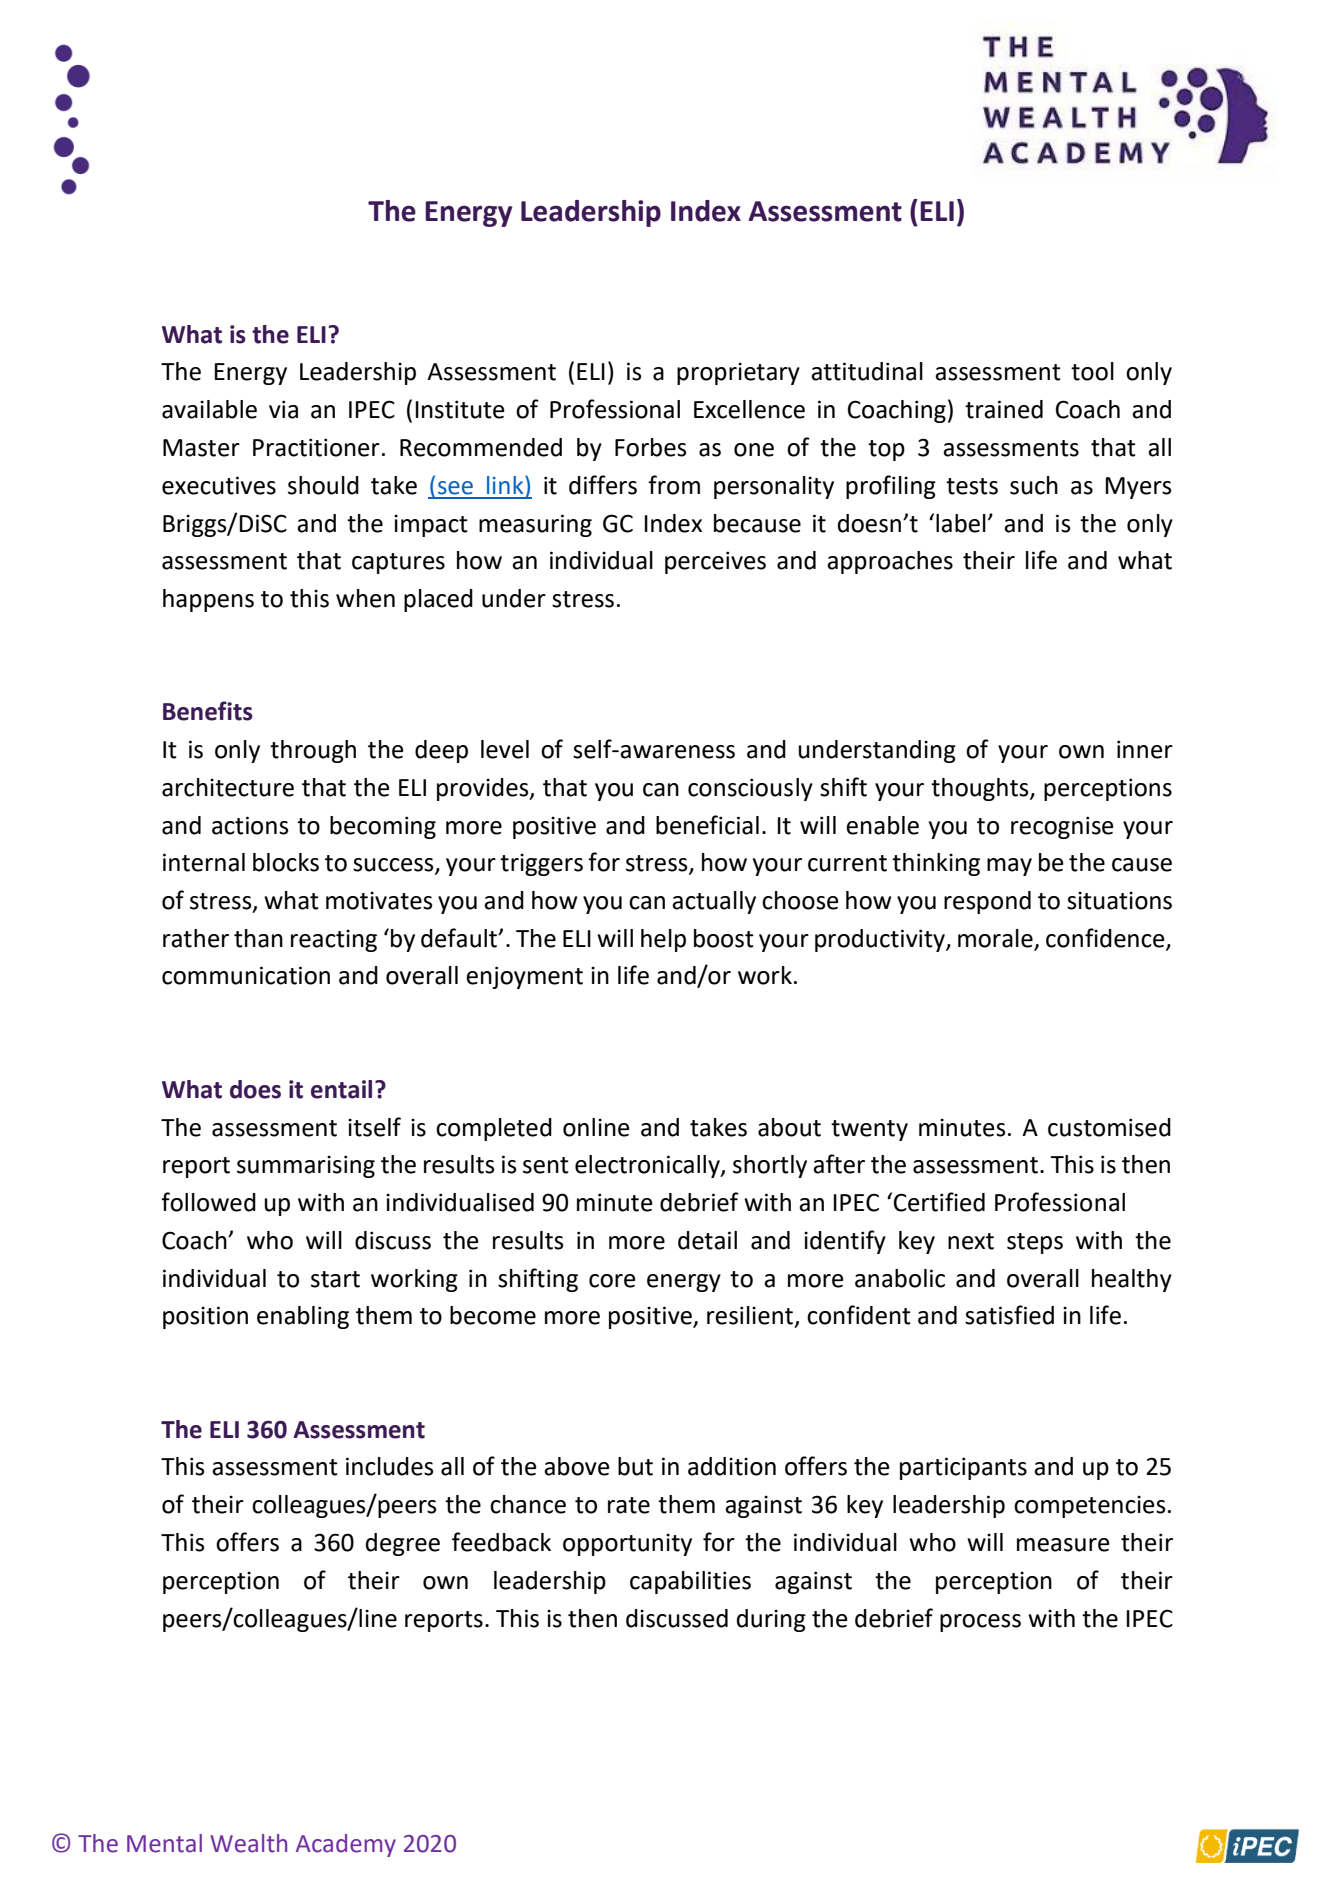 The width and height of the screenshot is (1334, 1887). I want to click on via, so click(283, 409).
